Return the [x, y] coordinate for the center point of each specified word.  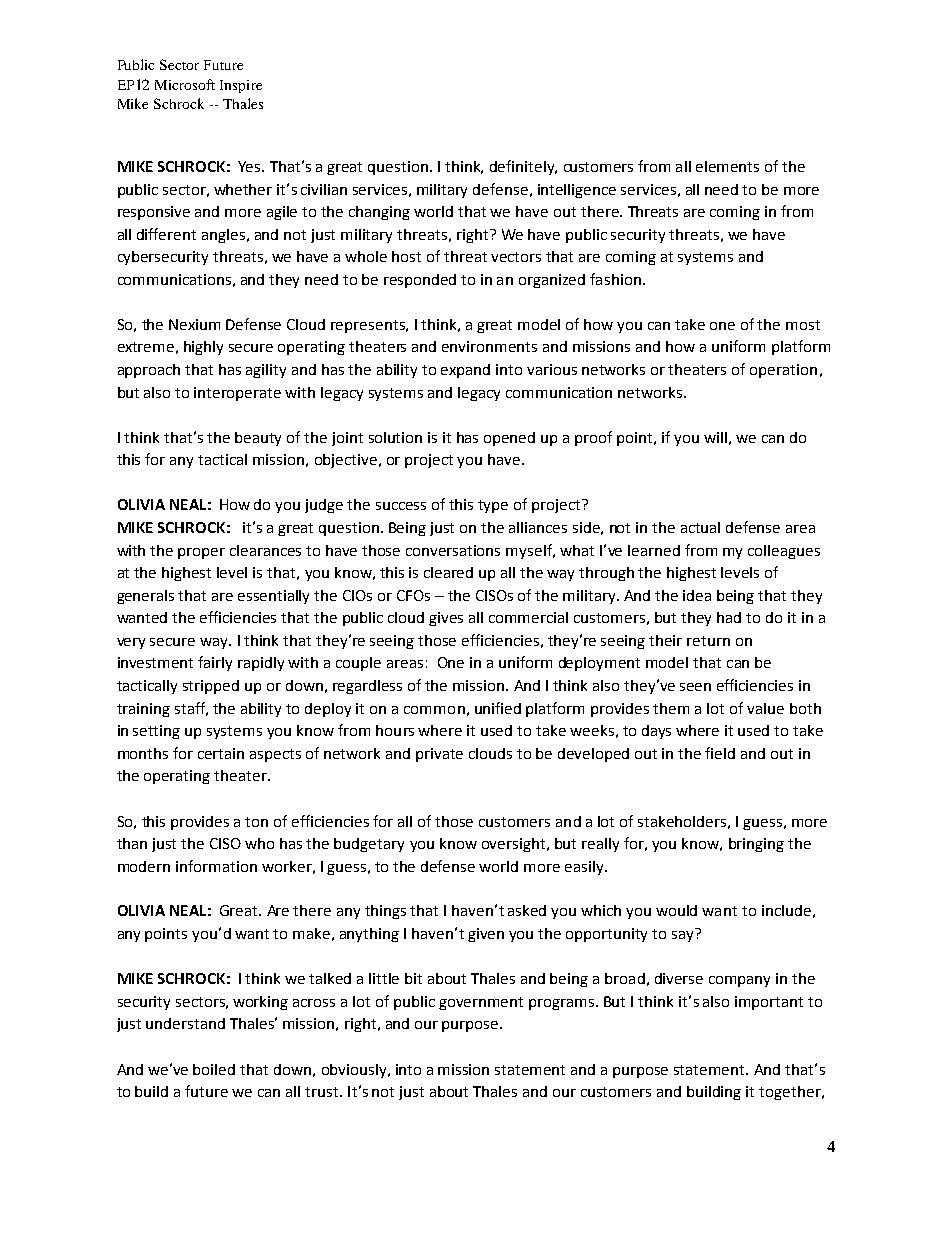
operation [783, 371]
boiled [214, 1069]
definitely [523, 167]
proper [201, 553]
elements [727, 166]
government [481, 1003]
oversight [515, 845]
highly [203, 348]
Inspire [241, 86]
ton [256, 822]
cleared [448, 572]
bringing [756, 845]
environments [489, 346]
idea [697, 595]
